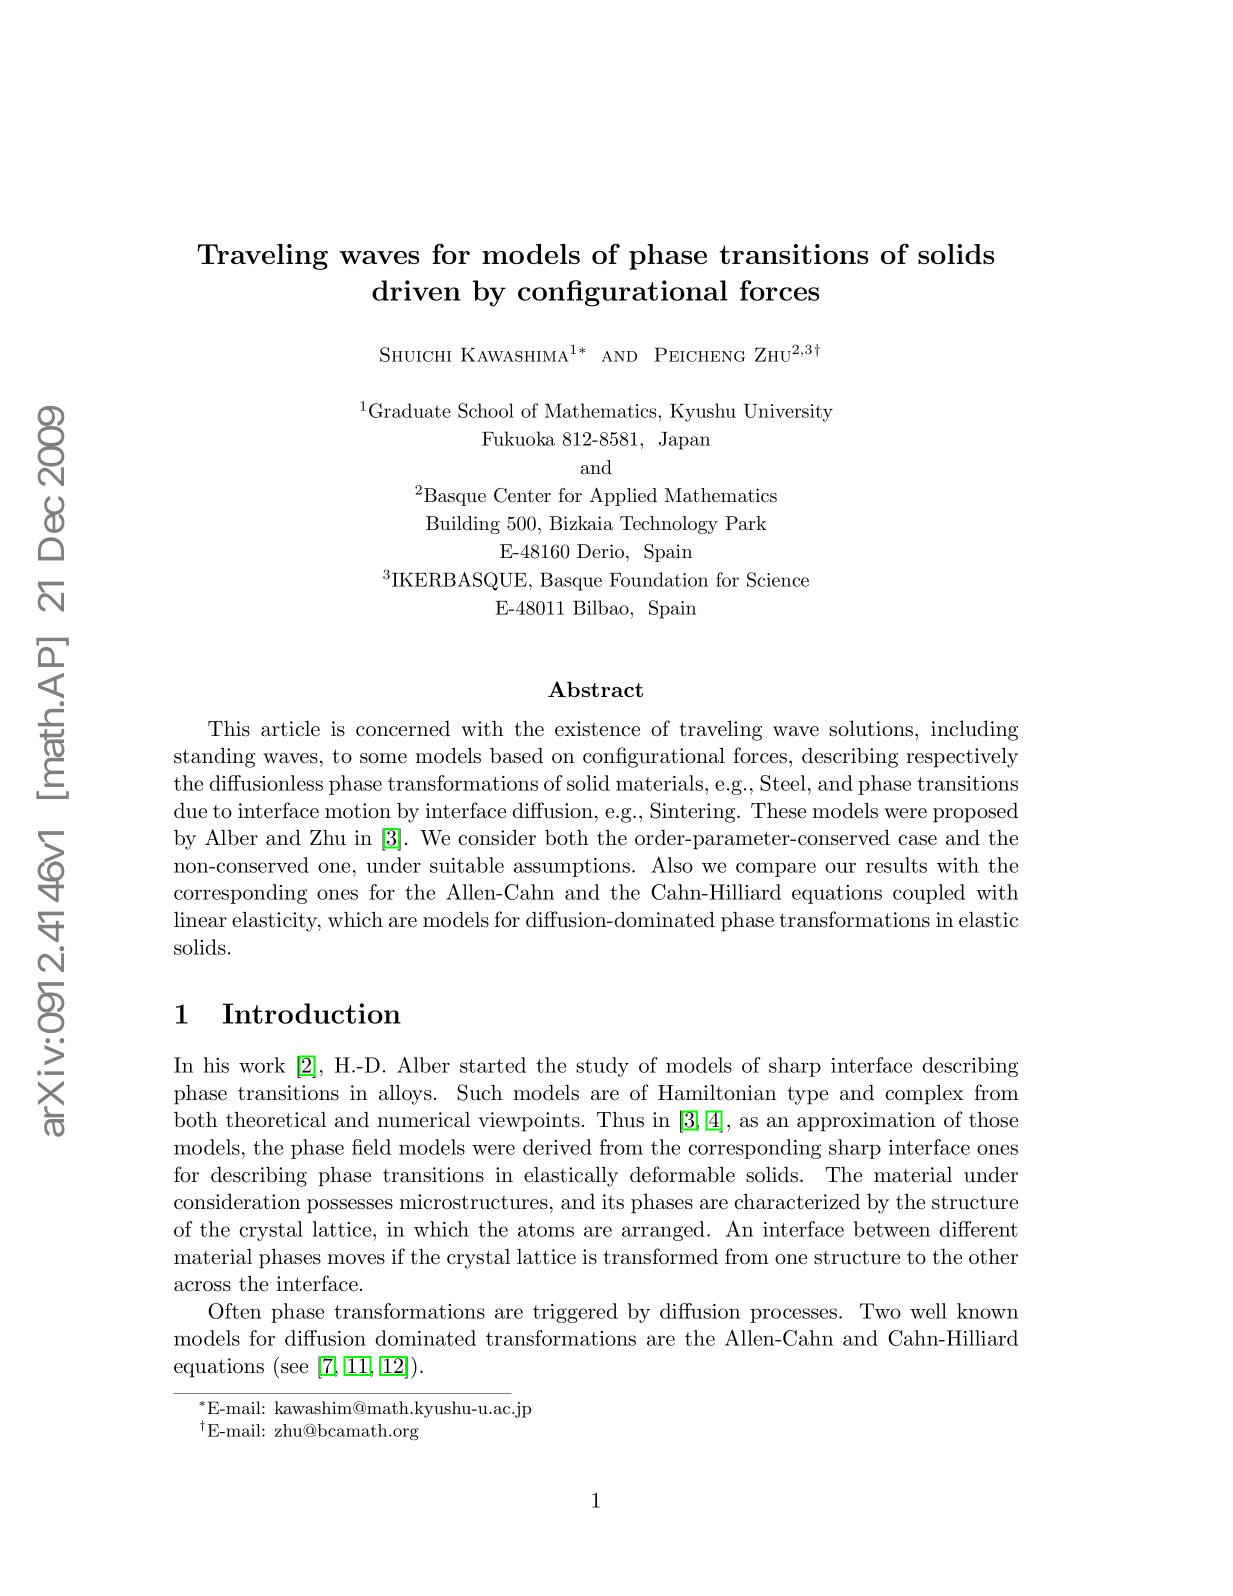 The height and width of the screenshot is (1596, 1233). Describe the element at coordinates (602, 1067) in the screenshot. I see `study` at that location.
